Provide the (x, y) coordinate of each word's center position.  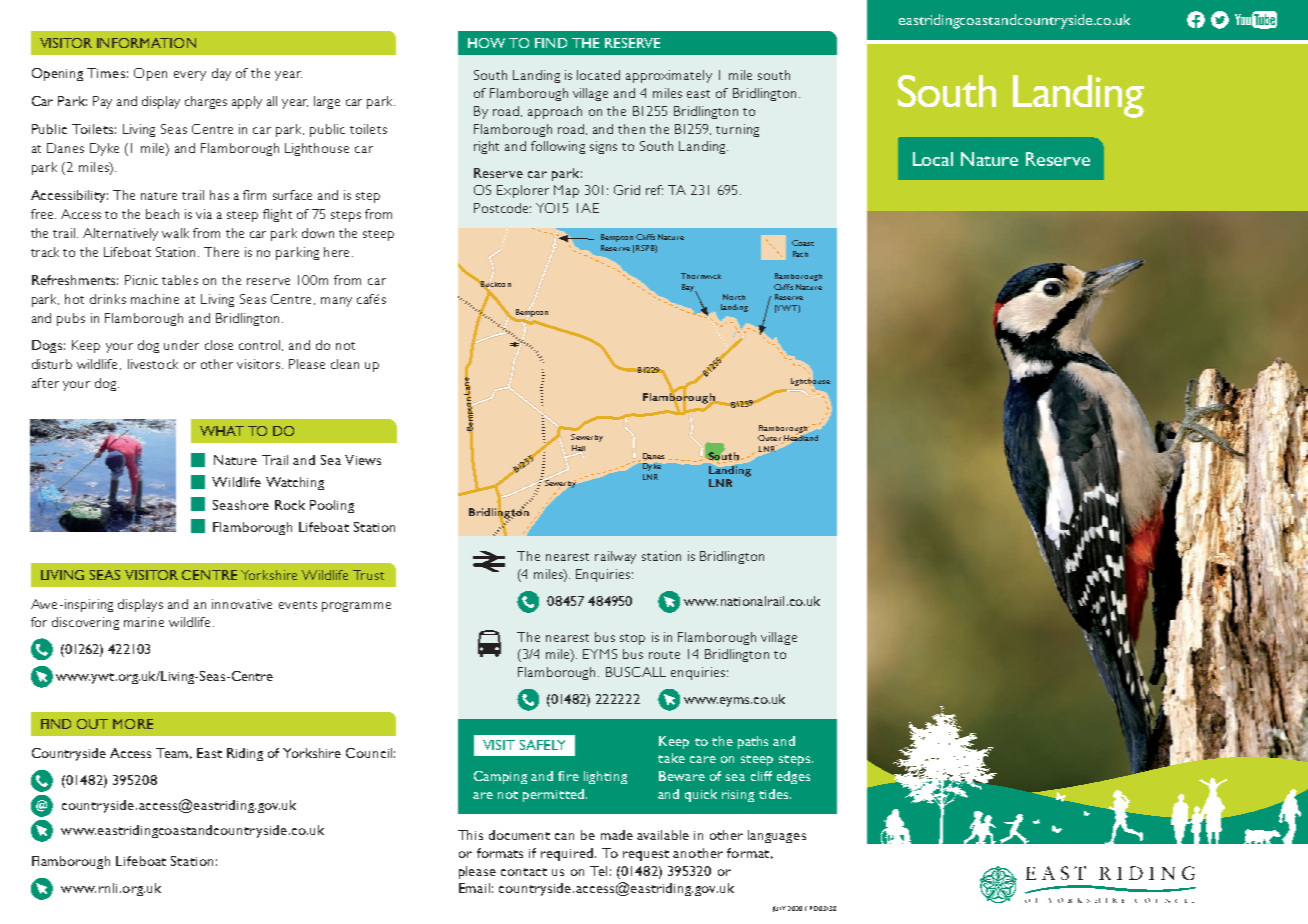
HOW (486, 43)
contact (524, 872)
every (190, 76)
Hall (578, 448)
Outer (770, 439)
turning (737, 130)
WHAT (222, 431)
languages (777, 836)
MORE (133, 724)
